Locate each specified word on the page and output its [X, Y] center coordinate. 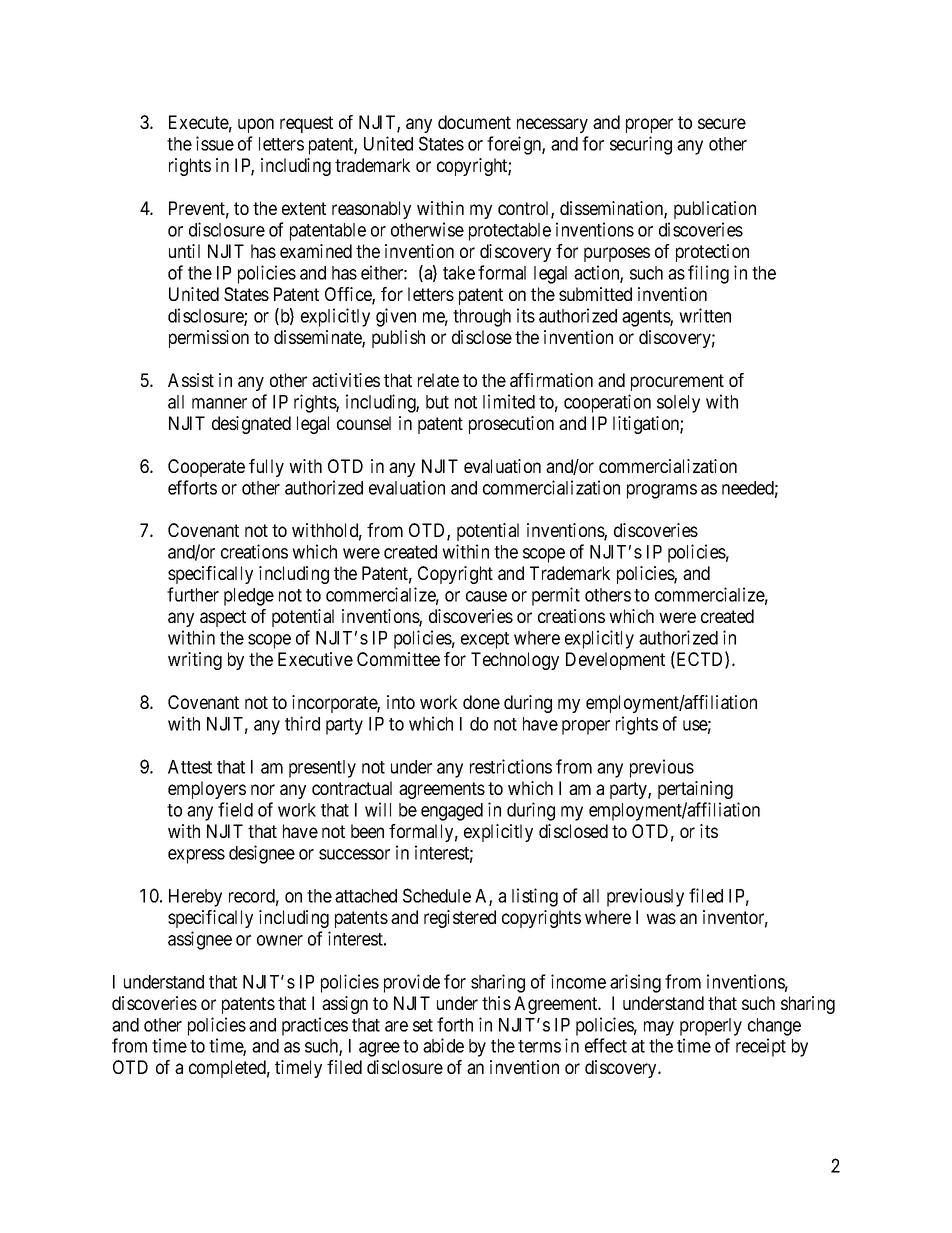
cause [486, 596]
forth [455, 1024]
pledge [249, 597]
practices [315, 1026]
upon [256, 125]
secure [722, 123]
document [474, 122]
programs [662, 491]
